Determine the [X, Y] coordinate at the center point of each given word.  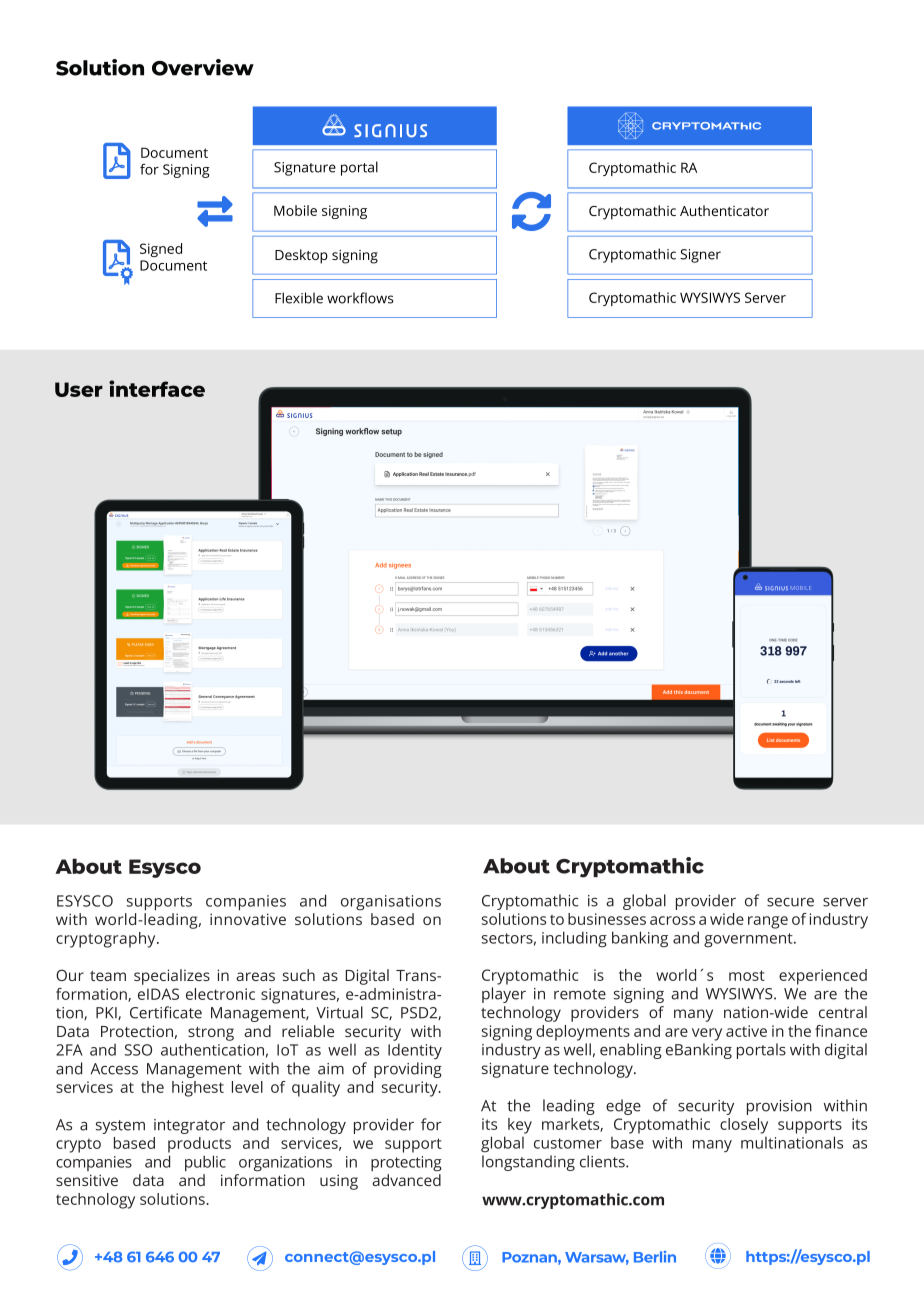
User [79, 389]
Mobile [295, 210]
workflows [360, 298]
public [205, 1163]
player [504, 995]
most [747, 975]
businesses [607, 919]
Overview [203, 67]
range [768, 922]
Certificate [166, 1012]
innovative [248, 919]
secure [790, 902]
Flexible [299, 298]
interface [157, 388]
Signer [700, 256]
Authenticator [724, 210]
